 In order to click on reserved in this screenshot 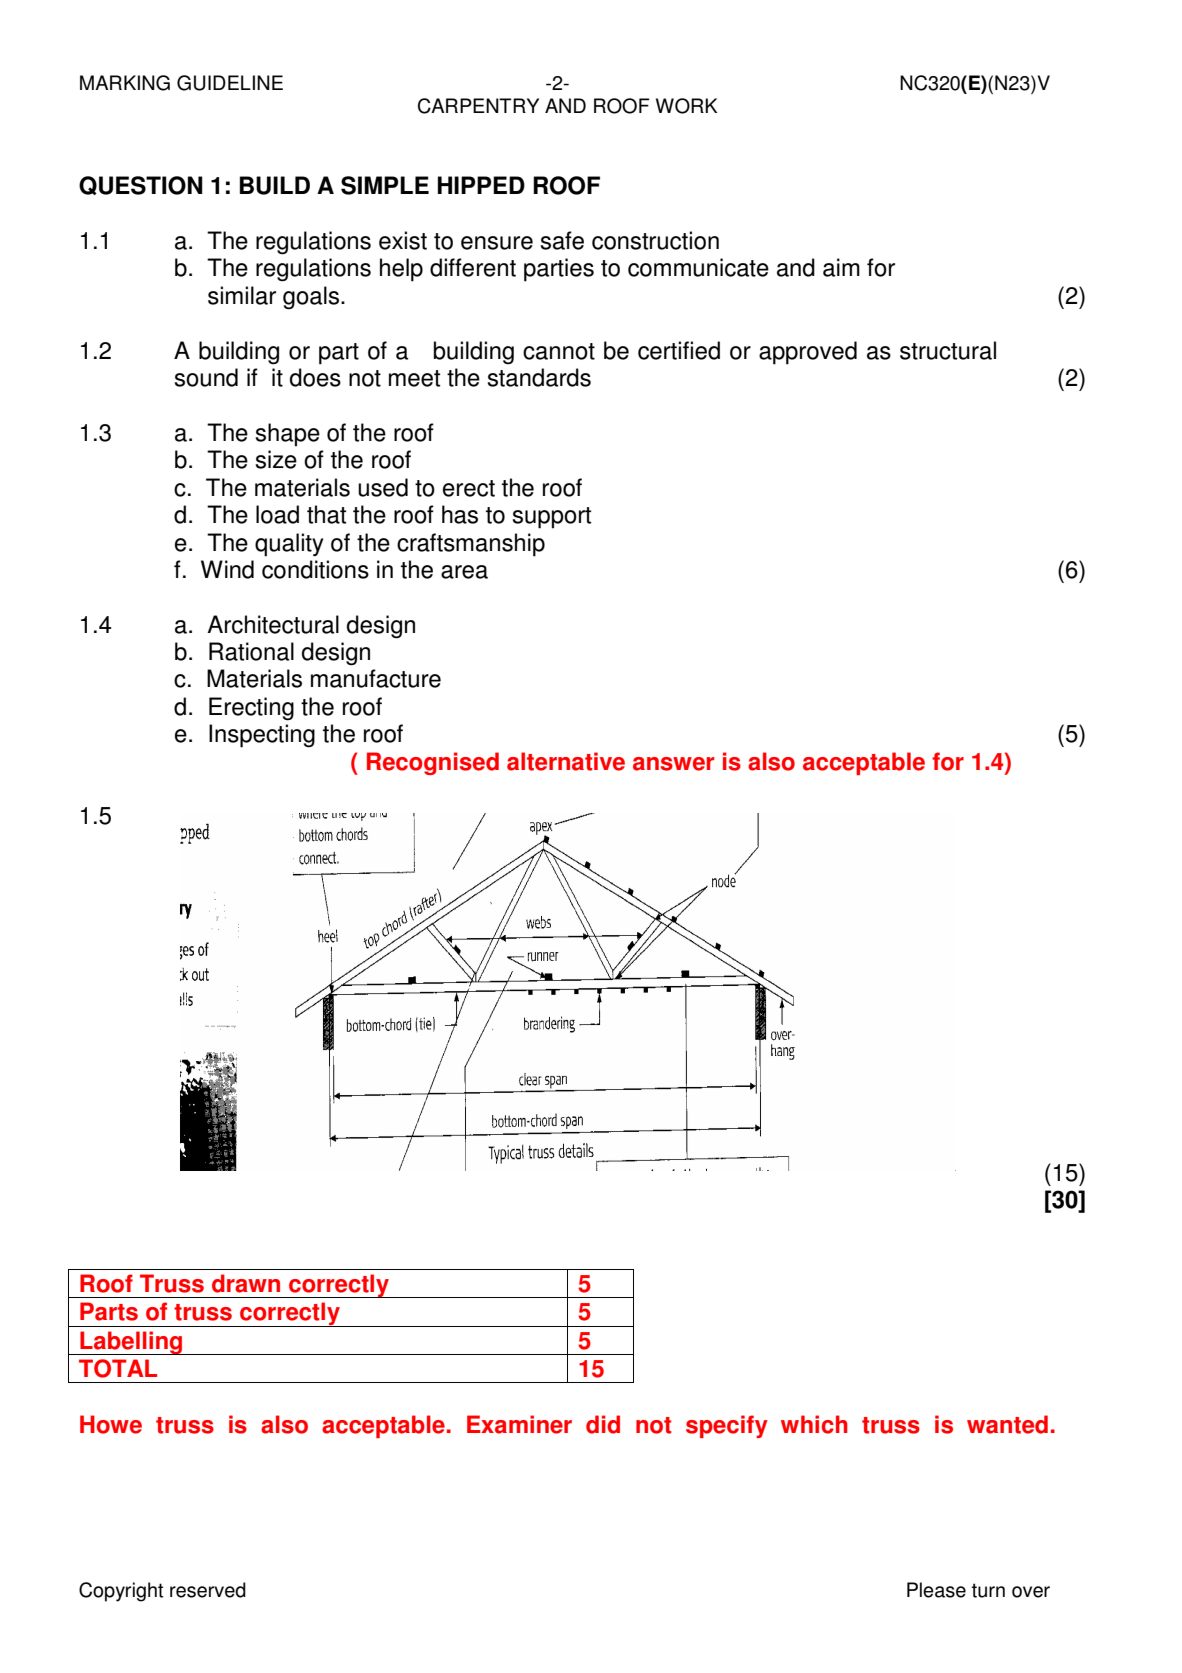, I will do `click(208, 1590)`.
